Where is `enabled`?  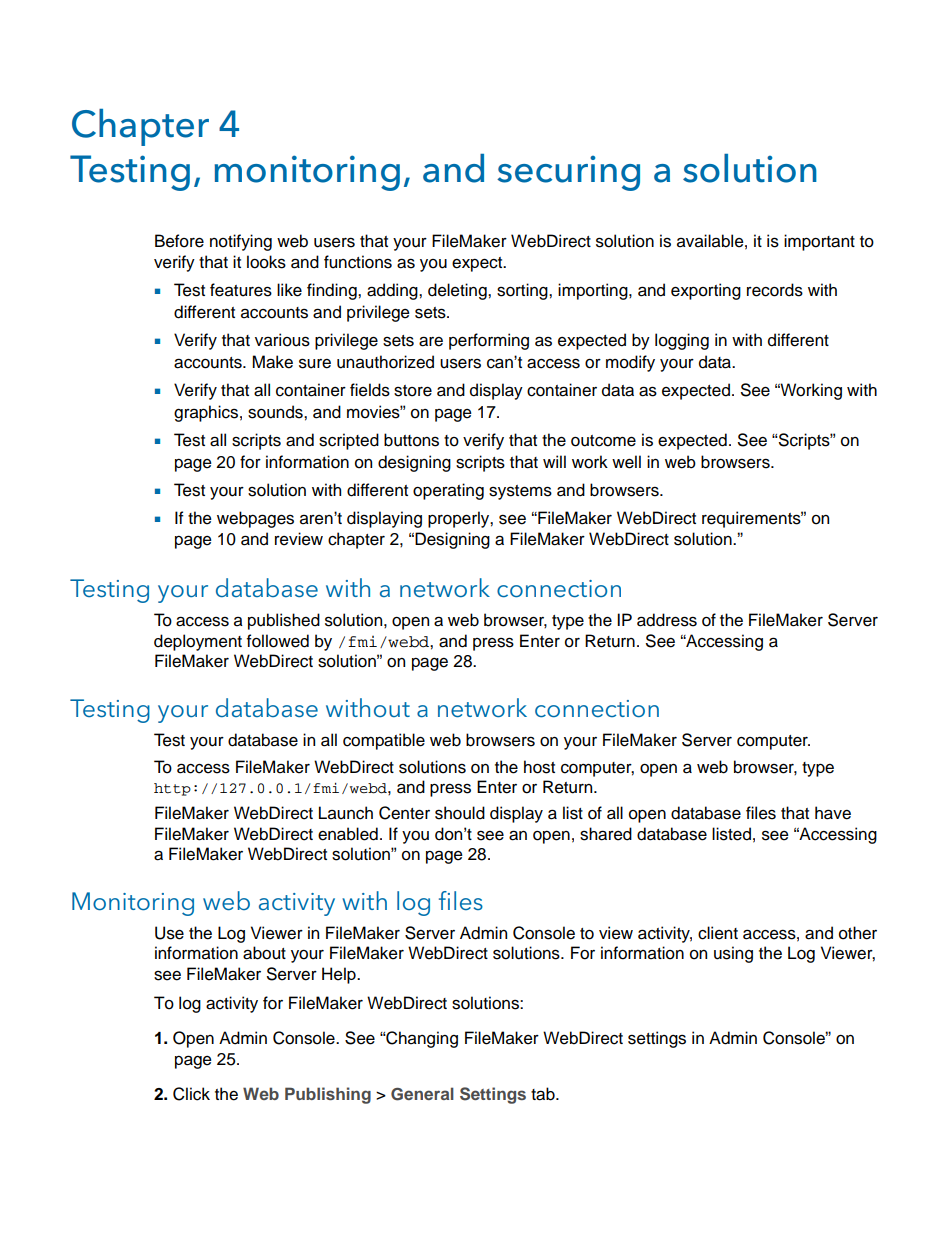 enabled is located at coordinates (348, 834).
